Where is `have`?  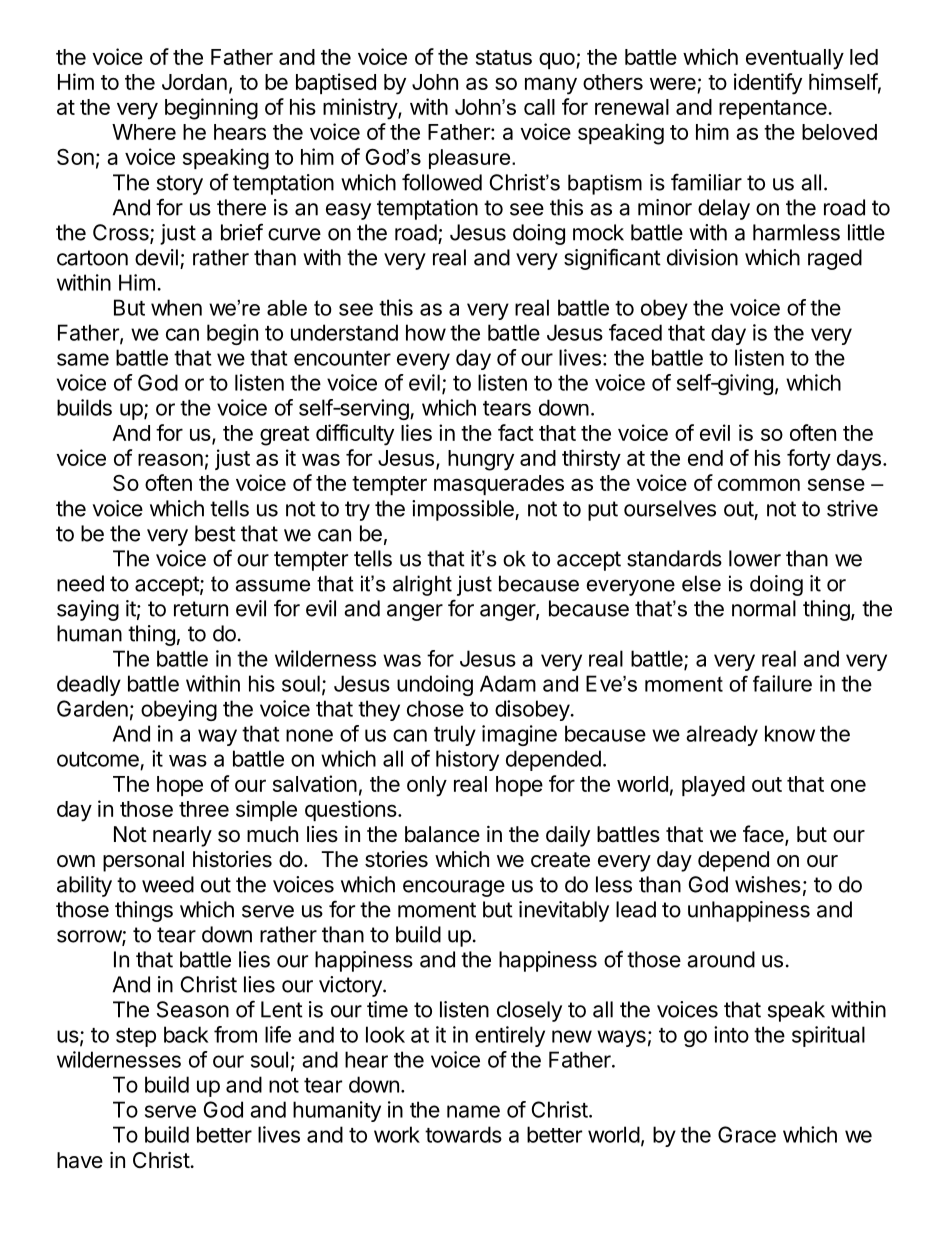
have is located at coordinates (80, 1160).
